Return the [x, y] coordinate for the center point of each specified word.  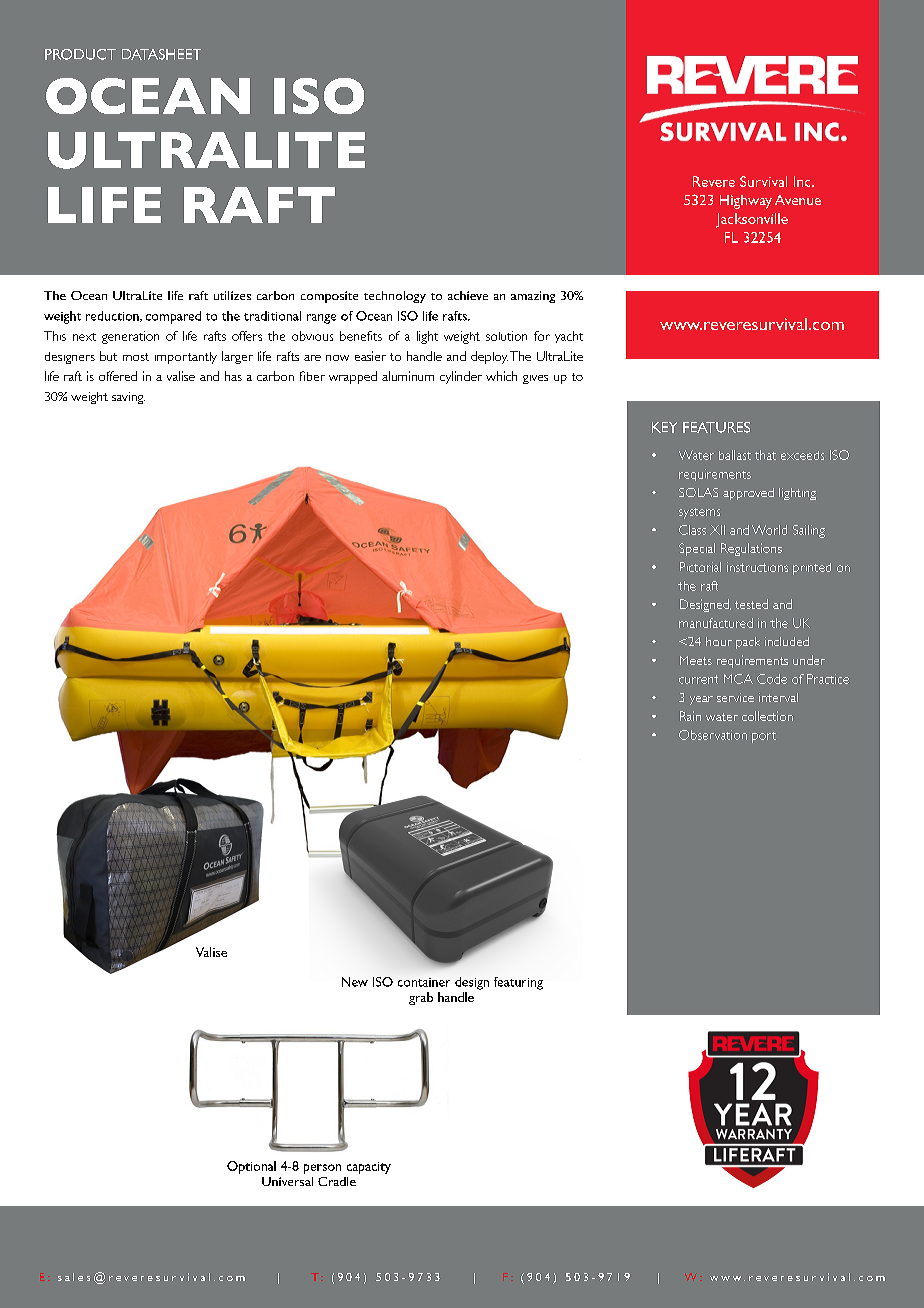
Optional [251, 1167]
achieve [468, 295]
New [355, 982]
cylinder [461, 377]
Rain [690, 716]
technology [395, 297]
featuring [518, 983]
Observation [713, 735]
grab [421, 998]
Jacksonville [752, 220]
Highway [746, 202]
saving [128, 398]
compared [173, 317]
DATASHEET [161, 54]
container [424, 982]
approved [748, 494]
